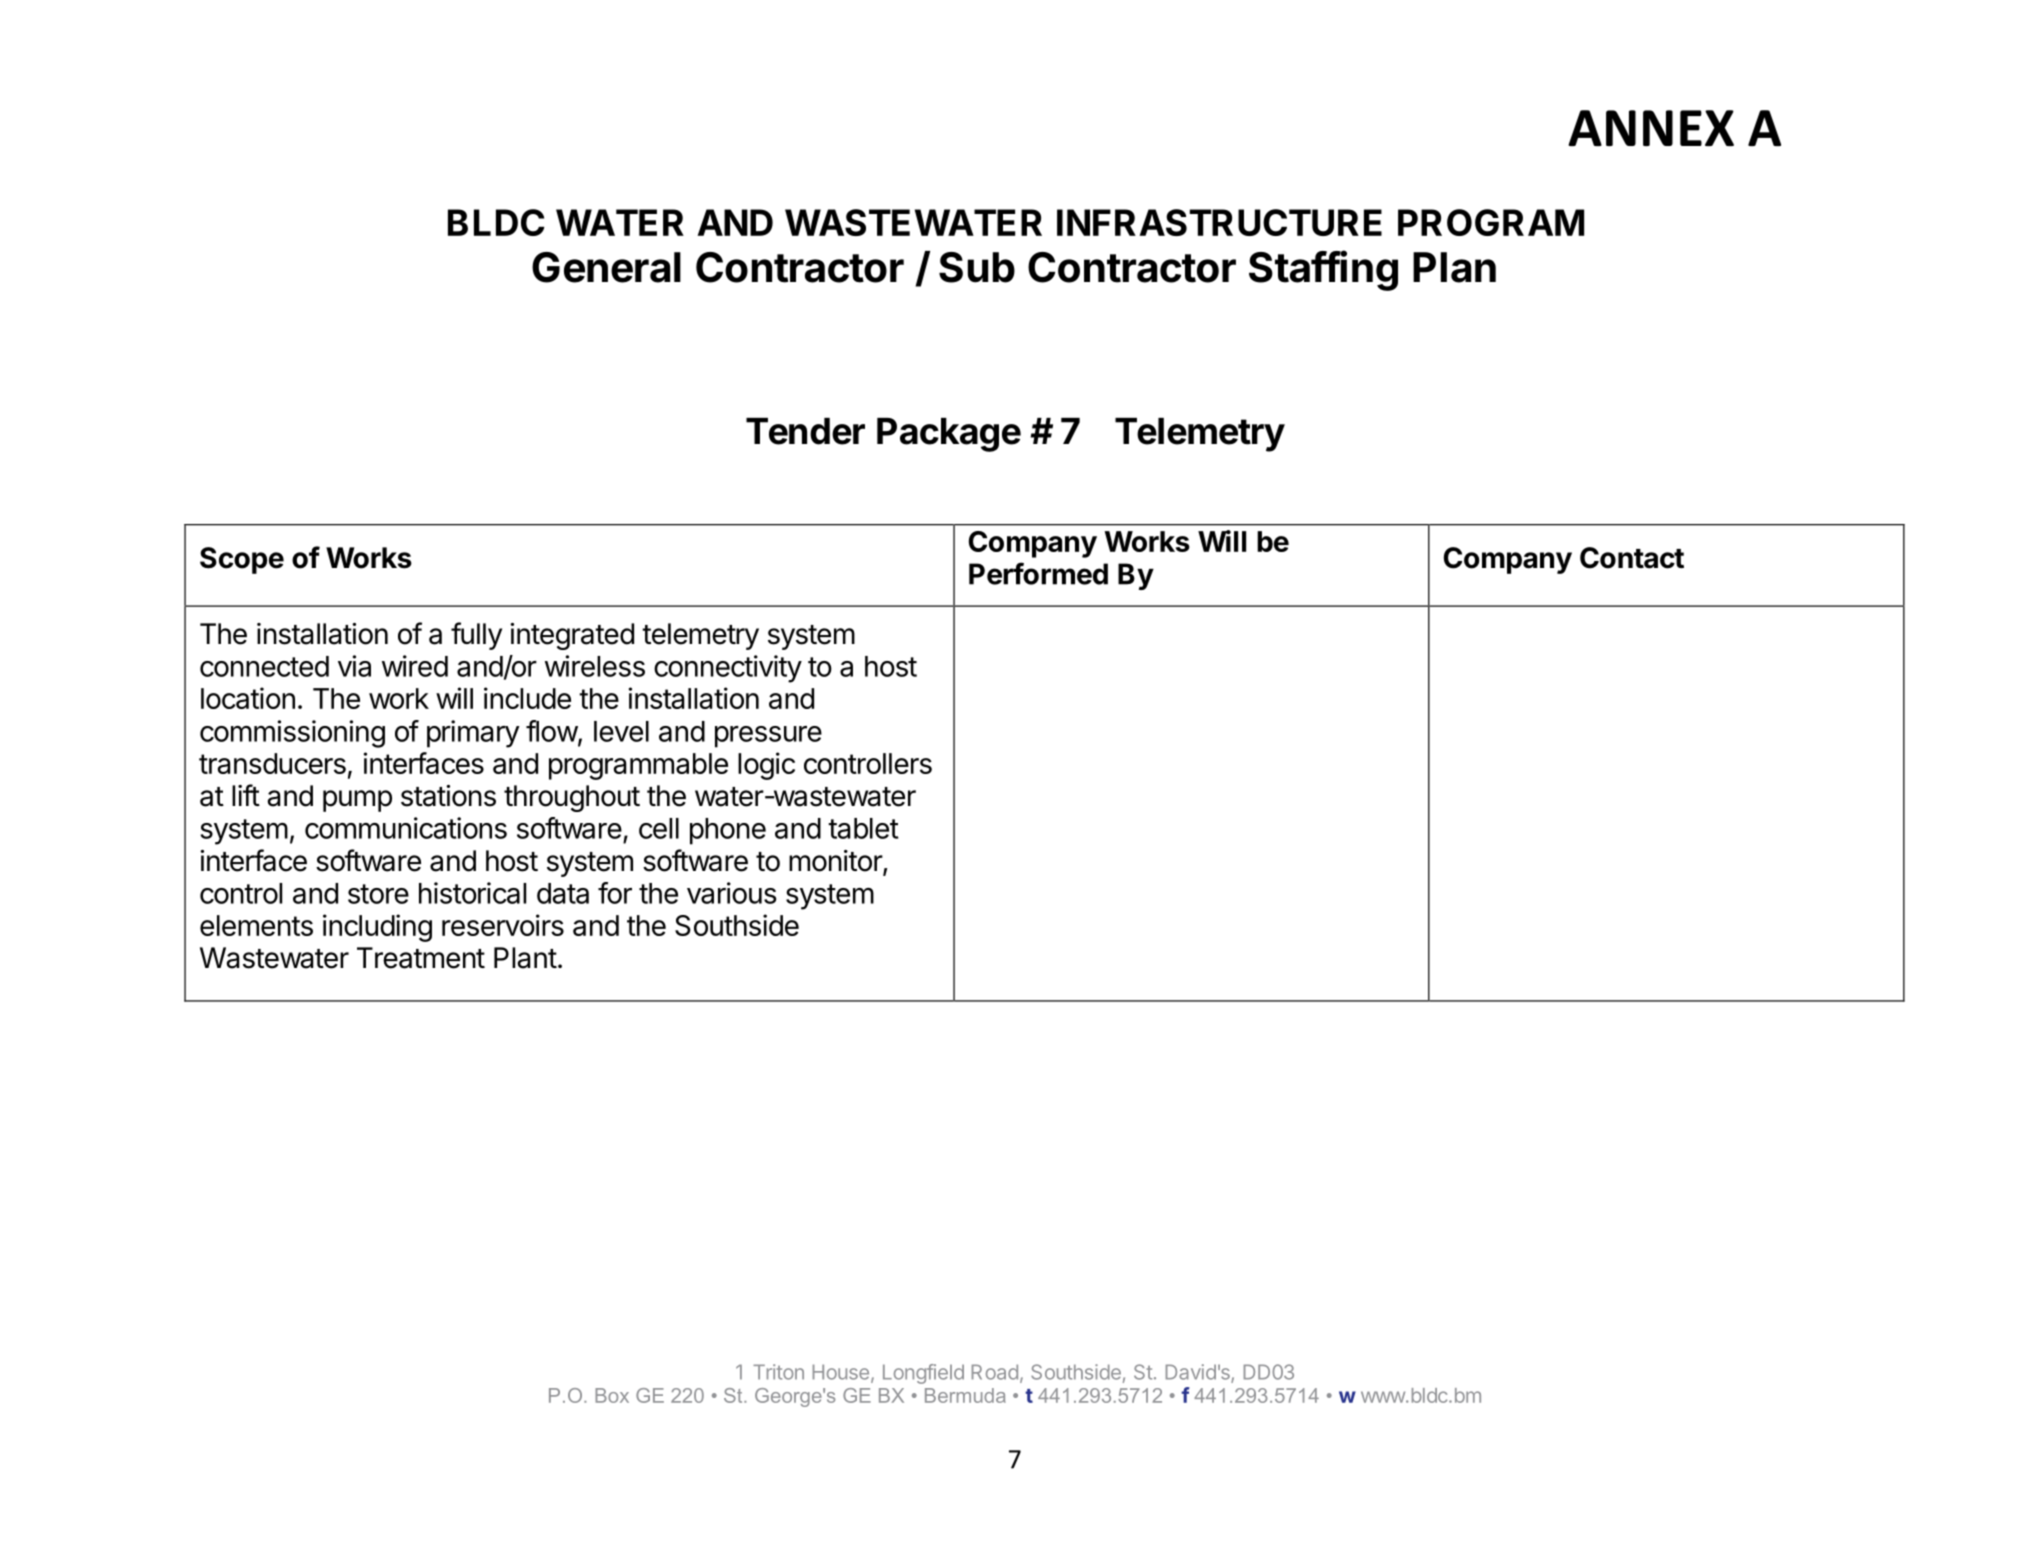 This screenshot has width=2029, height=1568. I want to click on General, so click(606, 267).
